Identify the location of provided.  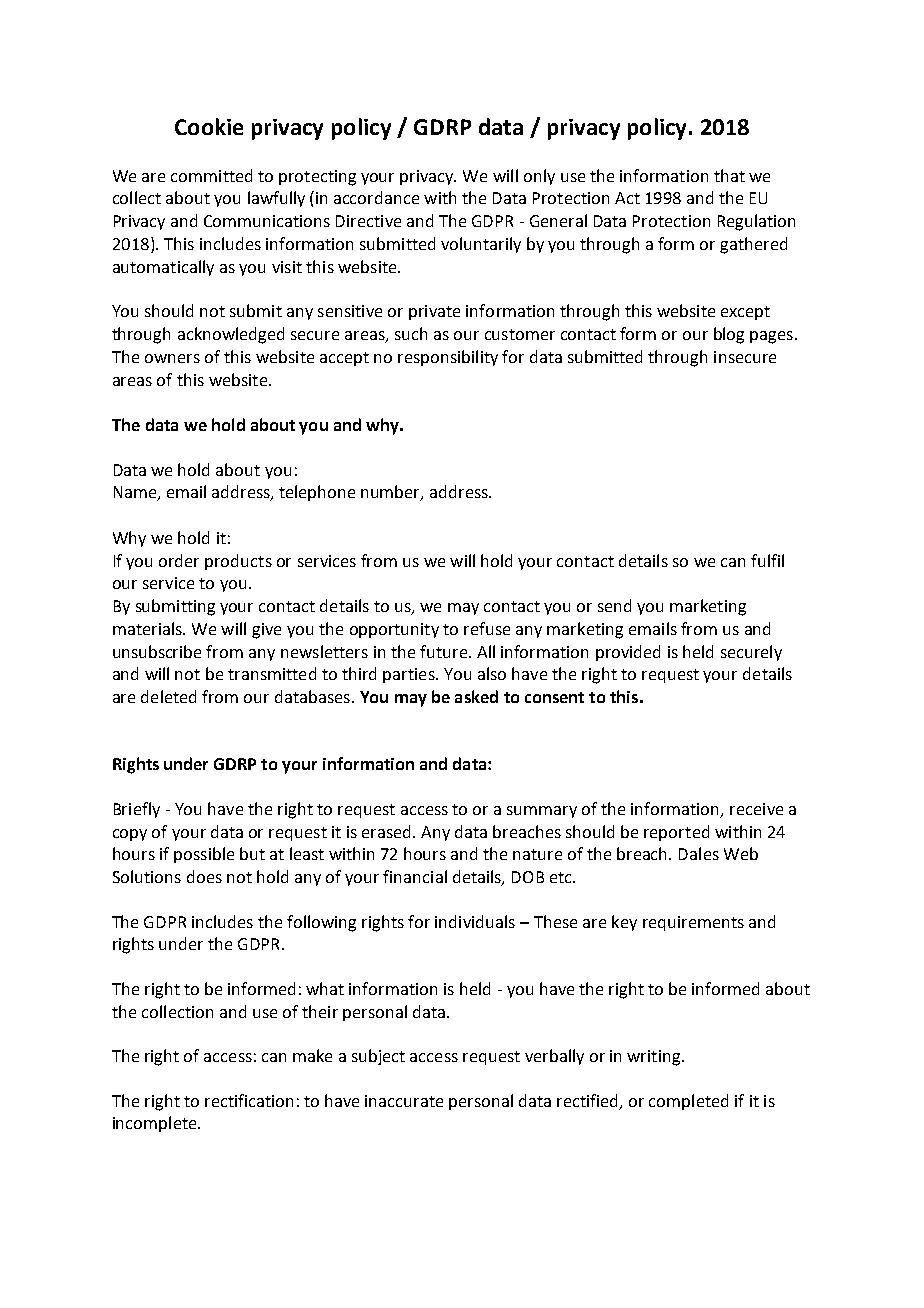
(628, 653).
